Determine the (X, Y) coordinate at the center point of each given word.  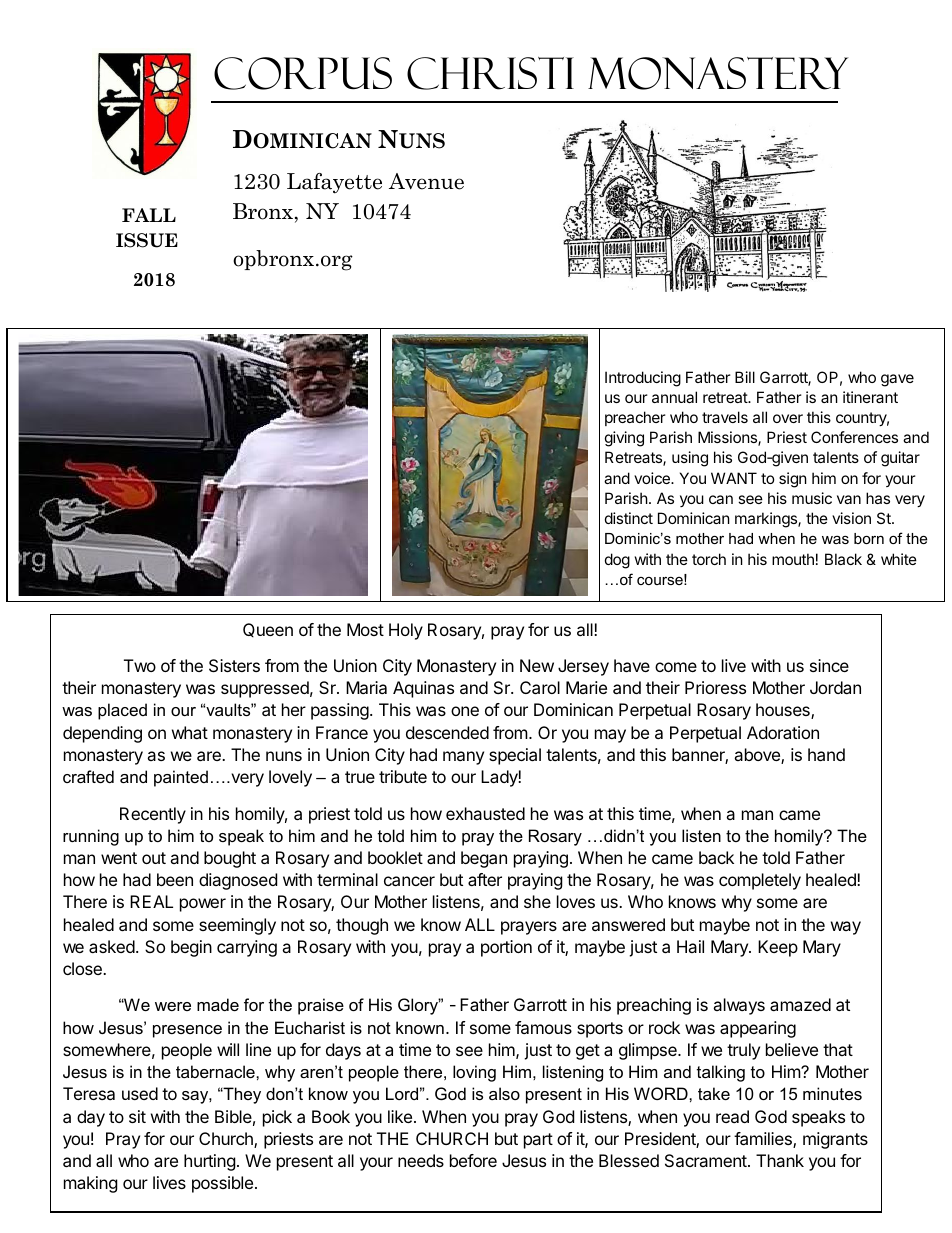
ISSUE (147, 240)
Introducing (643, 379)
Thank (780, 1160)
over (788, 418)
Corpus (303, 73)
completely (760, 881)
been (175, 879)
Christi (490, 73)
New (537, 665)
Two (140, 665)
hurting (210, 1162)
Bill (745, 377)
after (485, 879)
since (829, 665)
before (473, 1160)
